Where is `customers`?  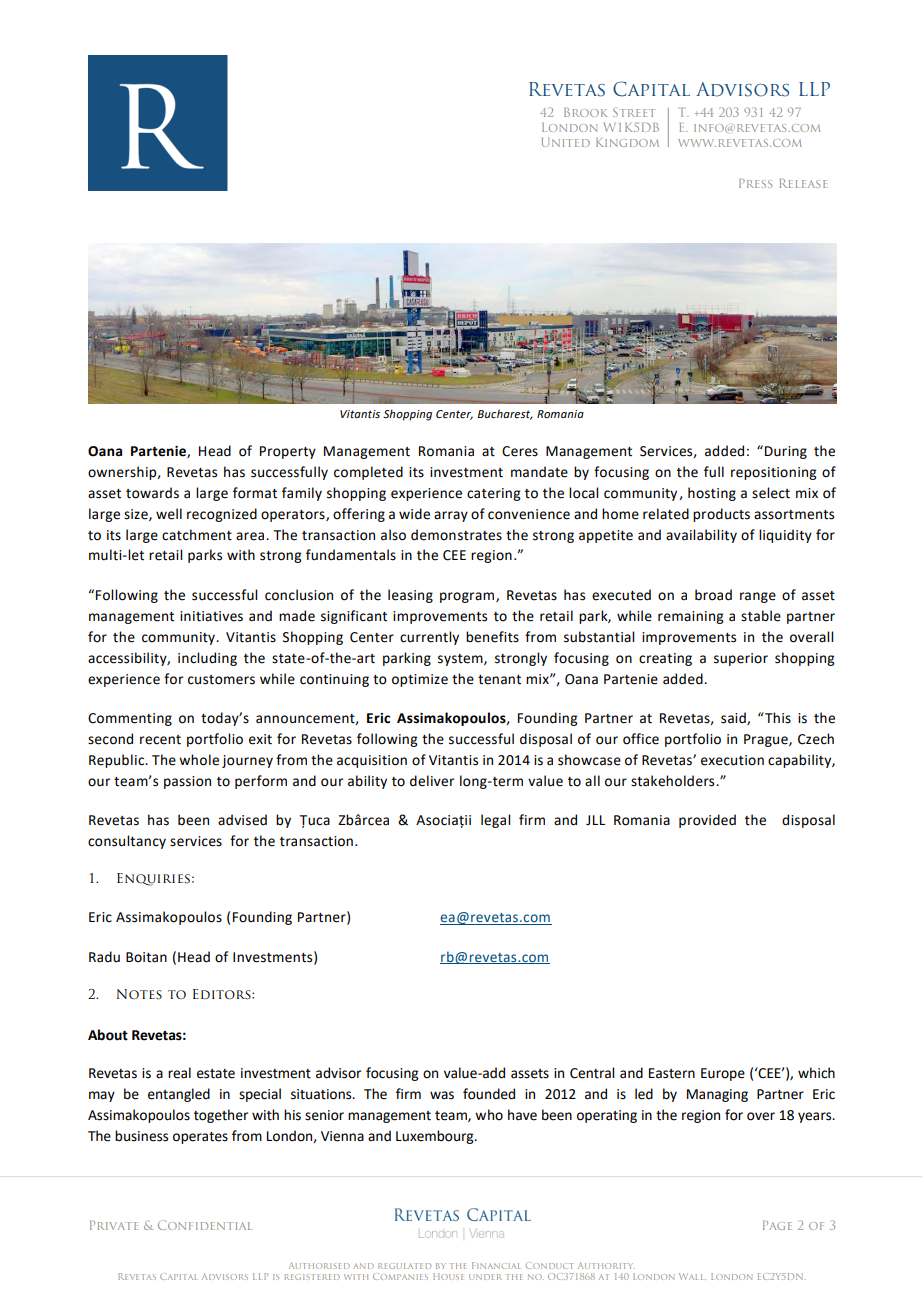 customers is located at coordinates (221, 680).
